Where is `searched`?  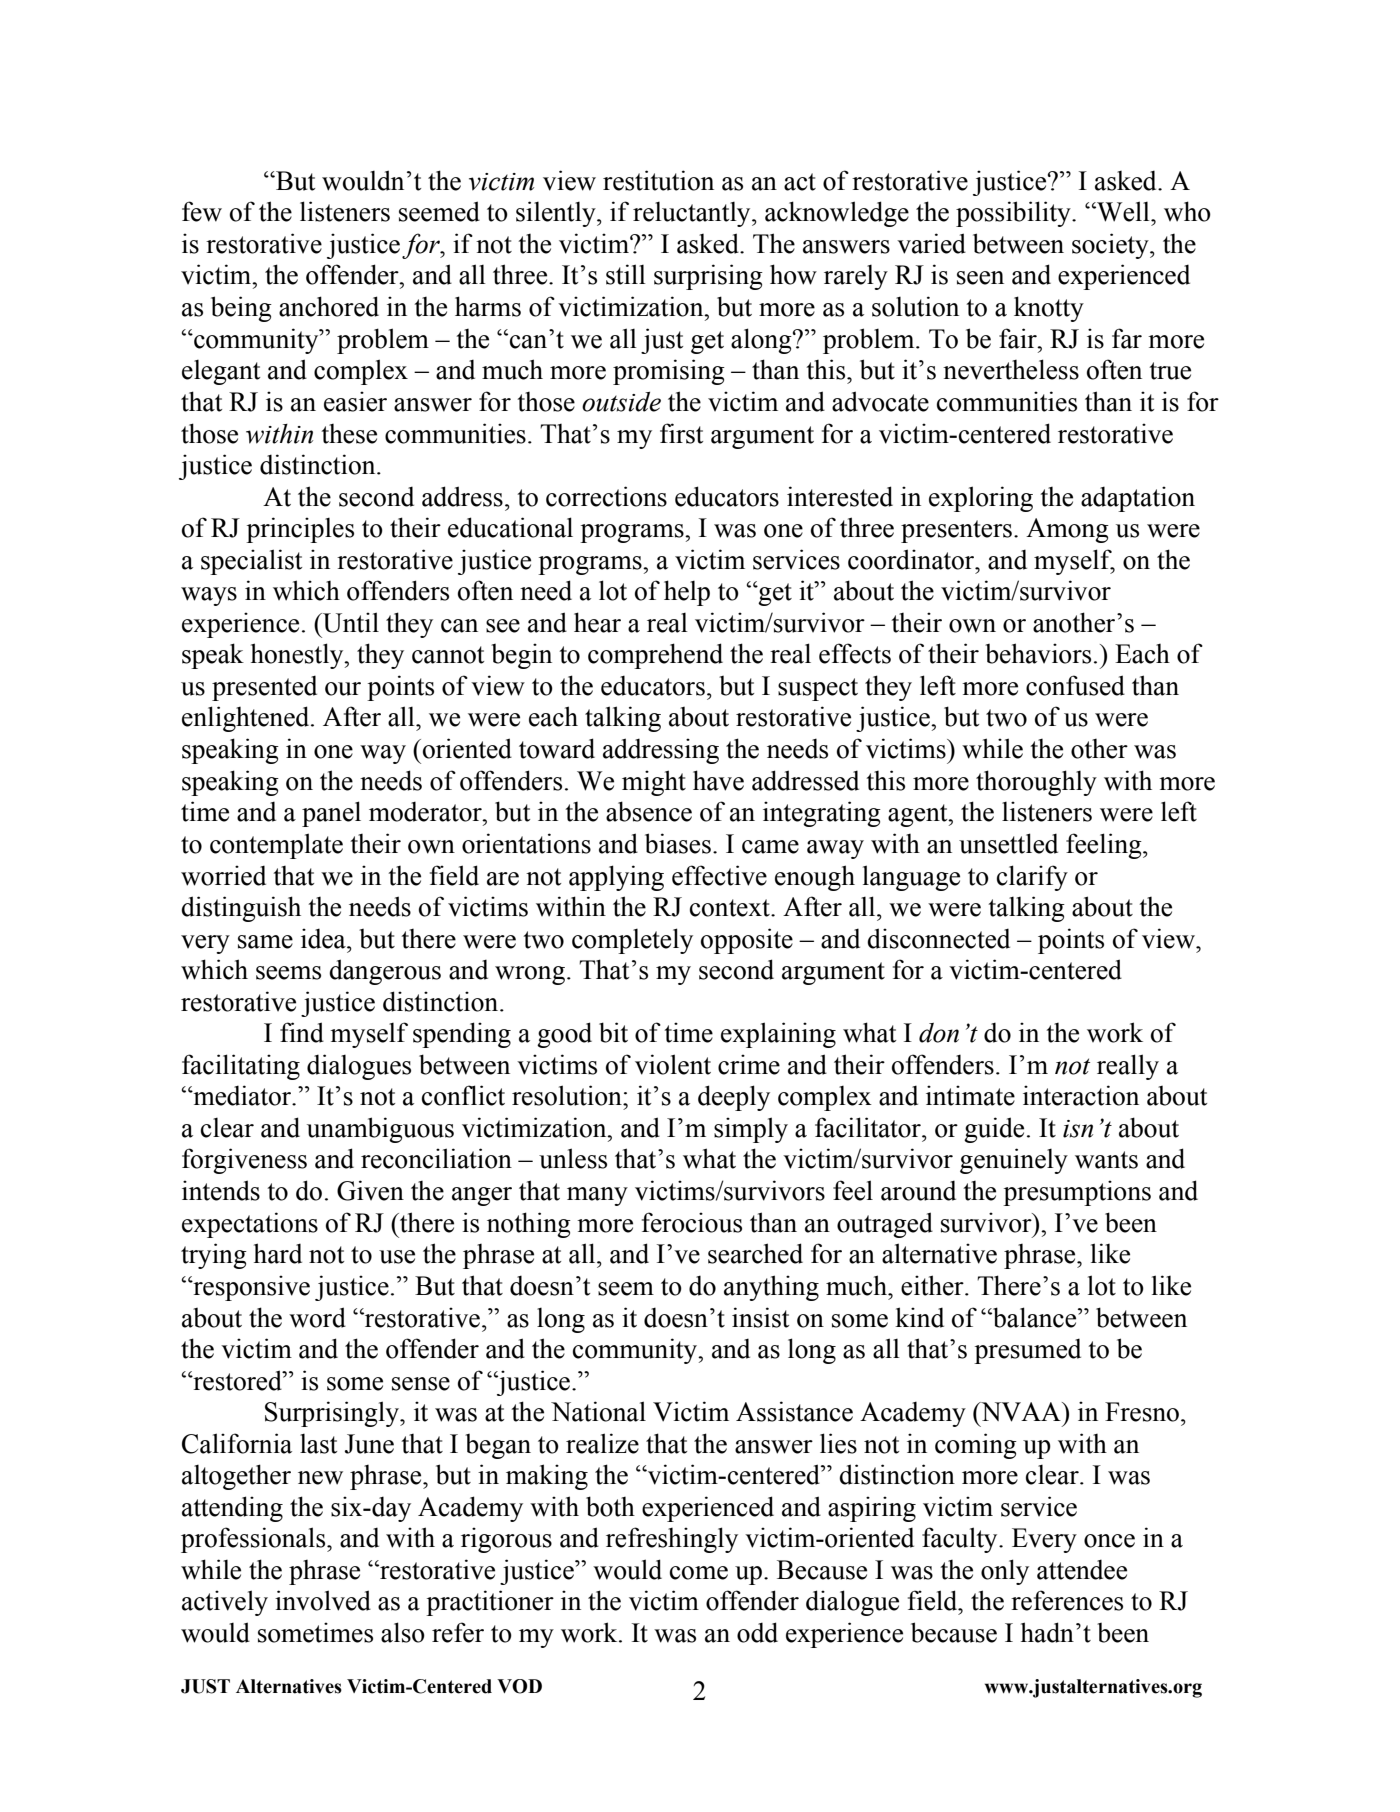 searched is located at coordinates (755, 1253).
